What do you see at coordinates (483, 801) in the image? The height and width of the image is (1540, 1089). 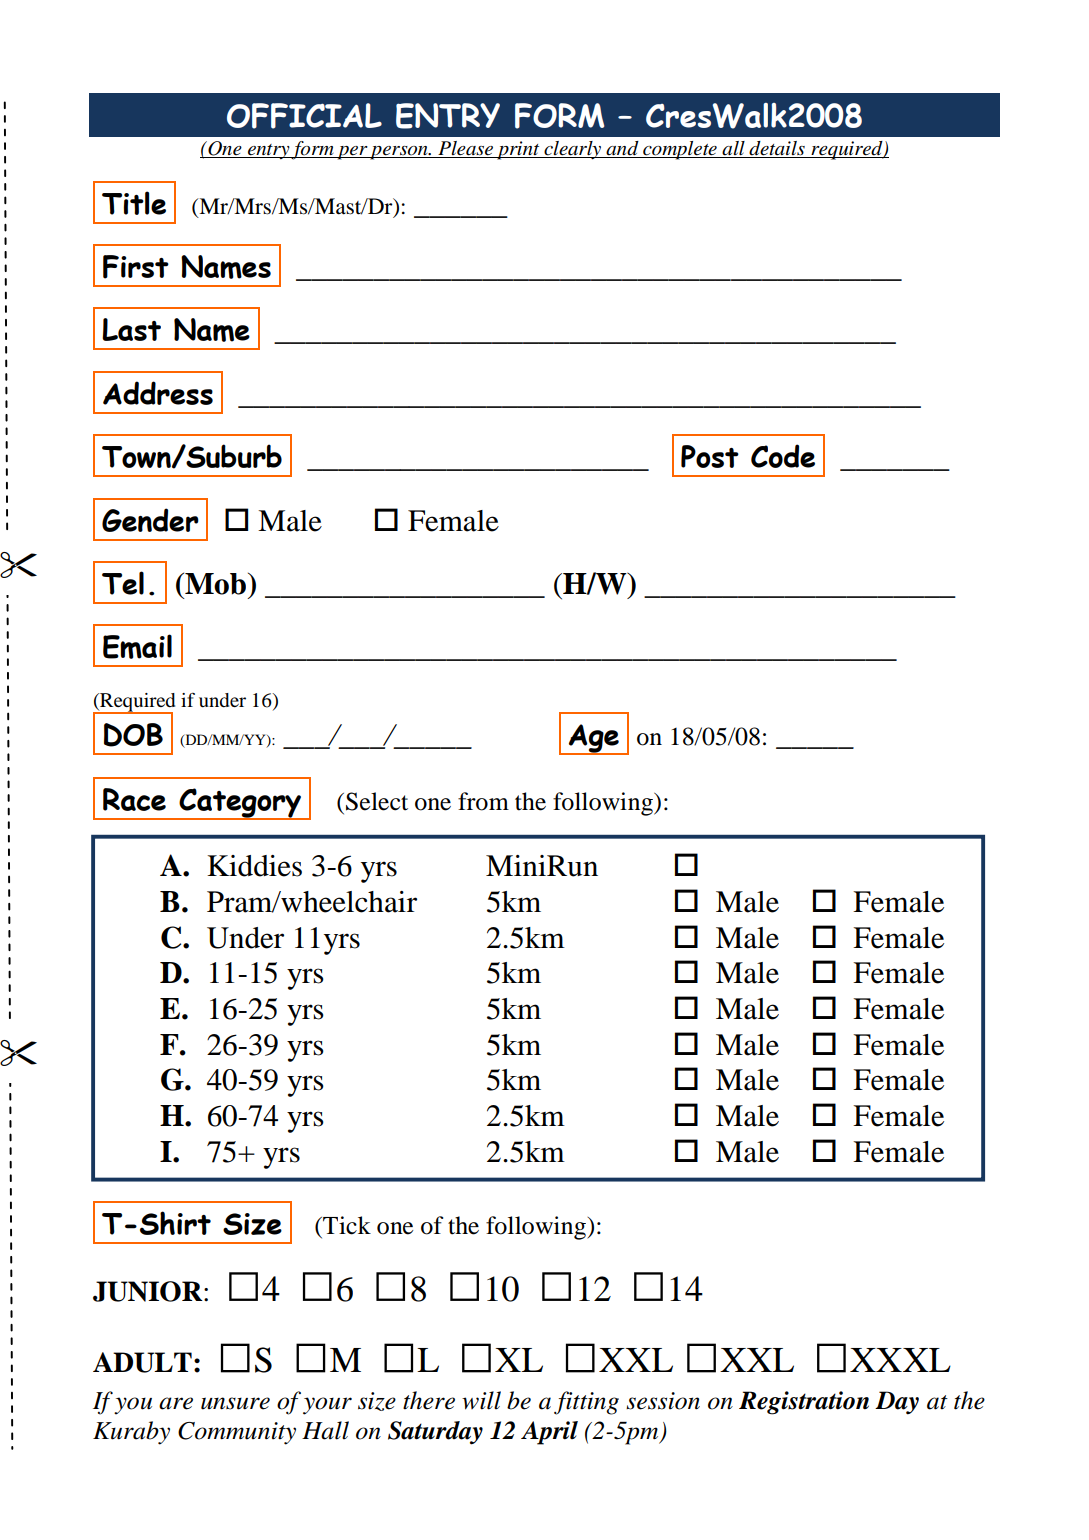 I see `from` at bounding box center [483, 801].
